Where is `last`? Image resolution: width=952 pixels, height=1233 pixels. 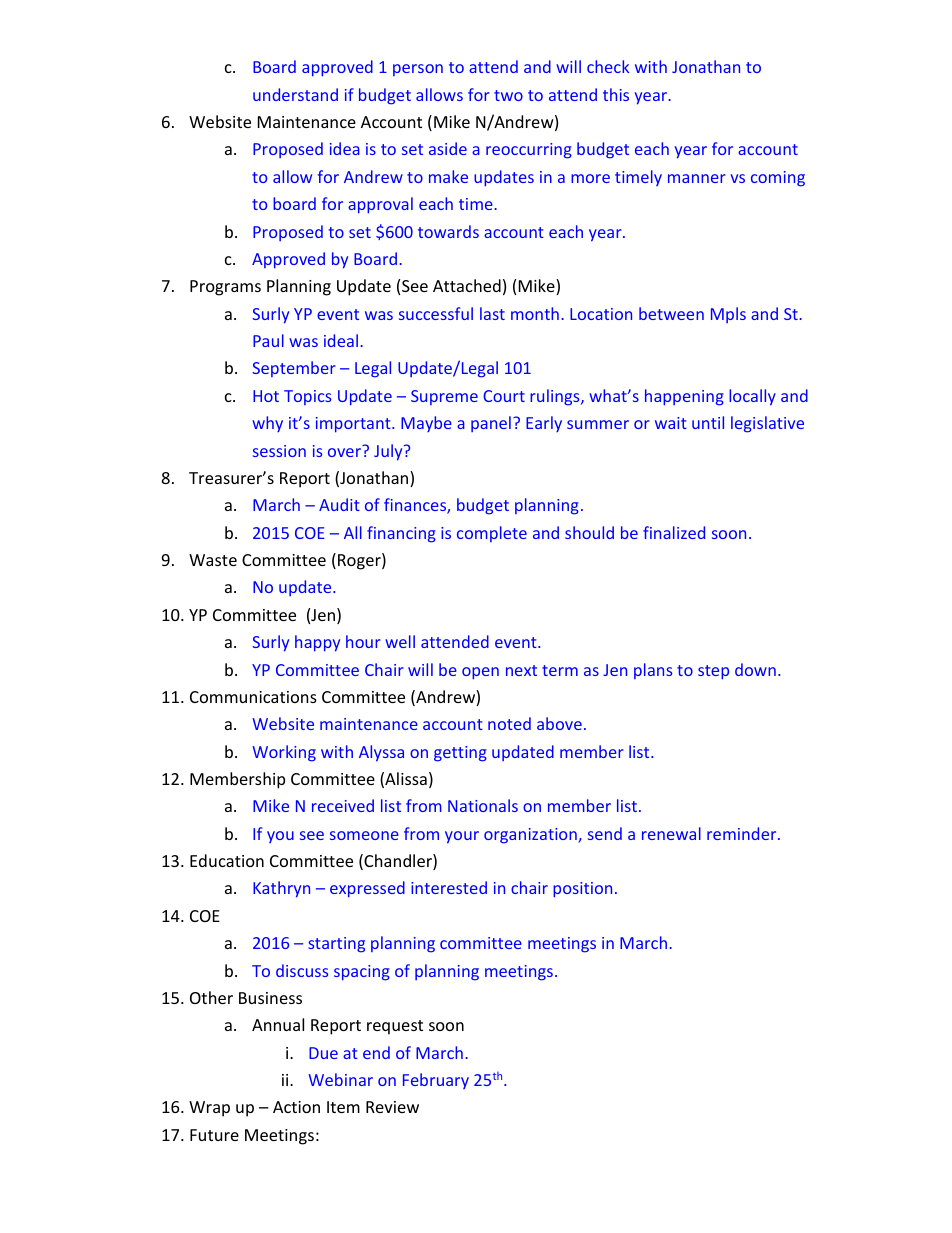 last is located at coordinates (492, 313).
